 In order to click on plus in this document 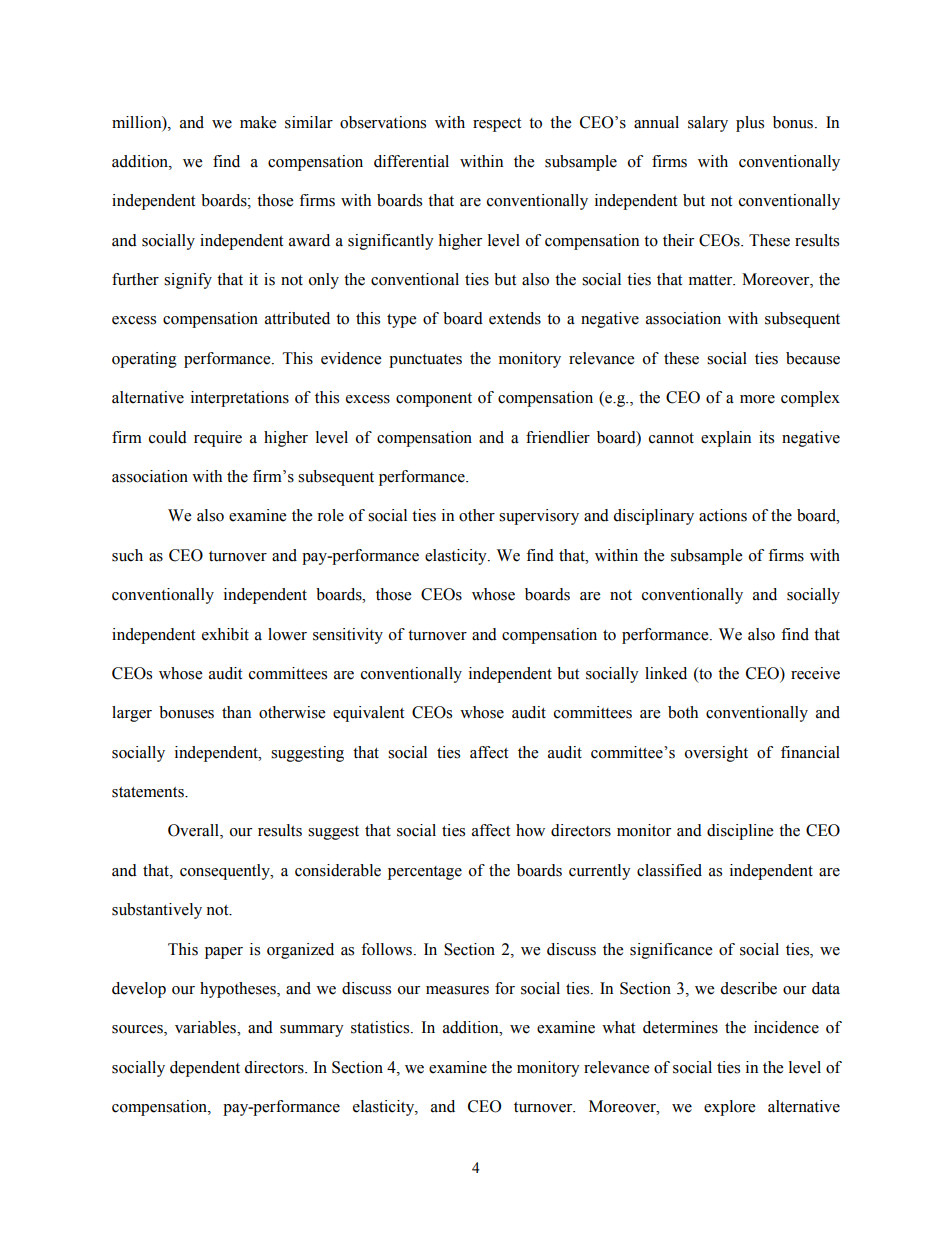, I will do `click(750, 124)`.
